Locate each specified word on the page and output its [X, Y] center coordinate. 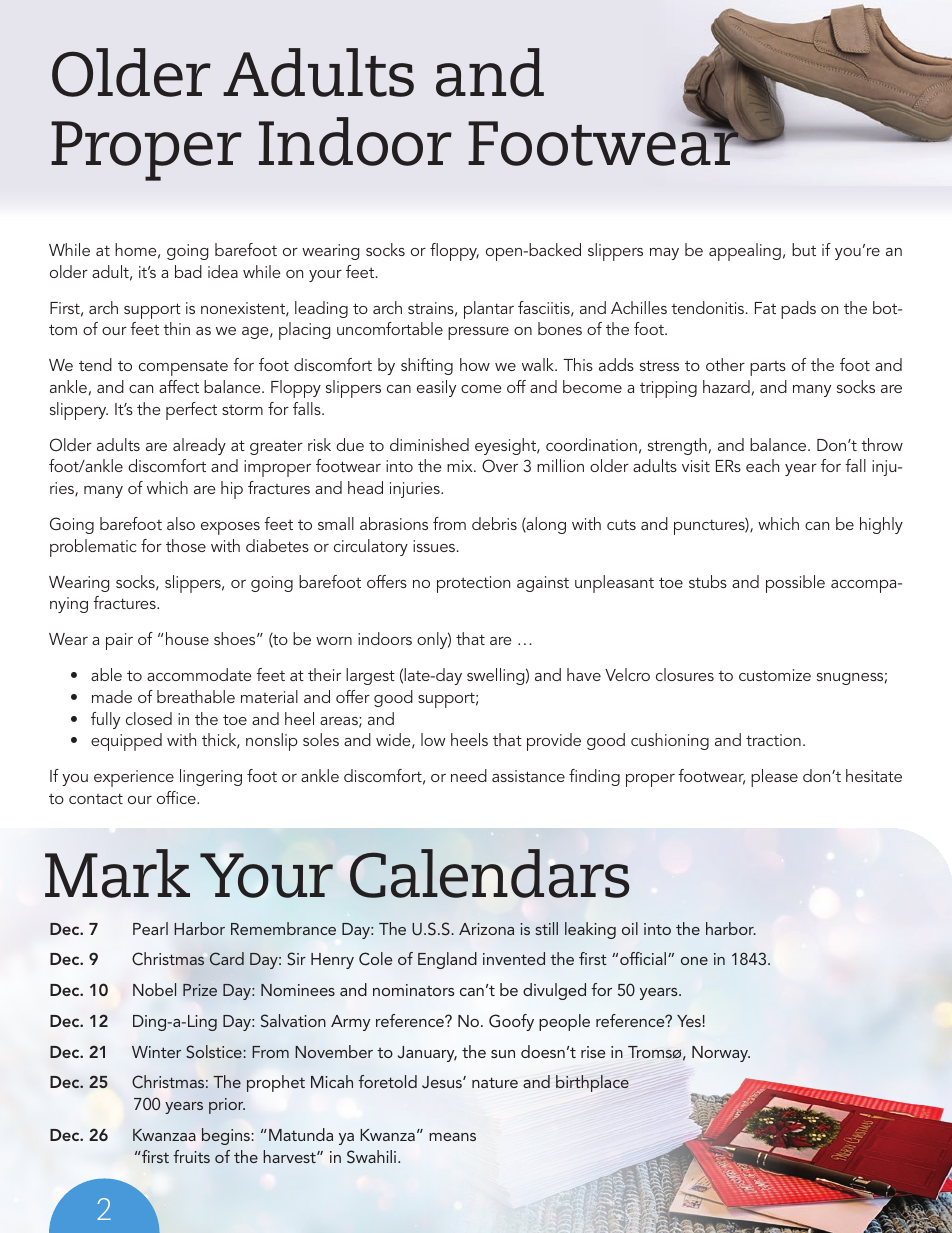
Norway [721, 1054]
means [452, 1137]
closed [149, 718]
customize [775, 675]
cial [654, 958]
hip [232, 490]
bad [188, 271]
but [804, 249]
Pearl [150, 928]
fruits [191, 1156]
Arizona [486, 929]
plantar [489, 310]
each [762, 465]
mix [461, 466]
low [433, 739]
